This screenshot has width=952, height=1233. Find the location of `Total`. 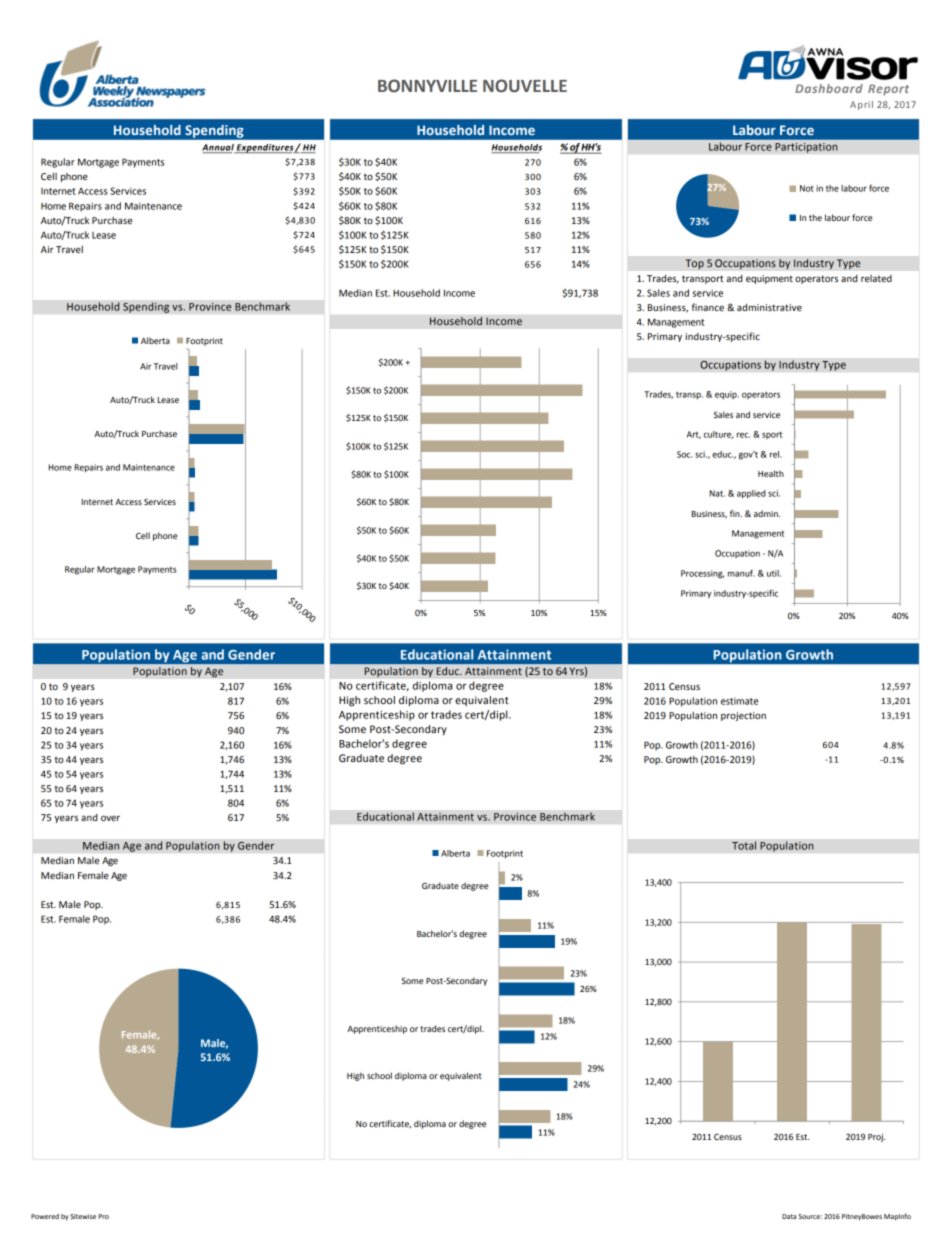

Total is located at coordinates (744, 845).
